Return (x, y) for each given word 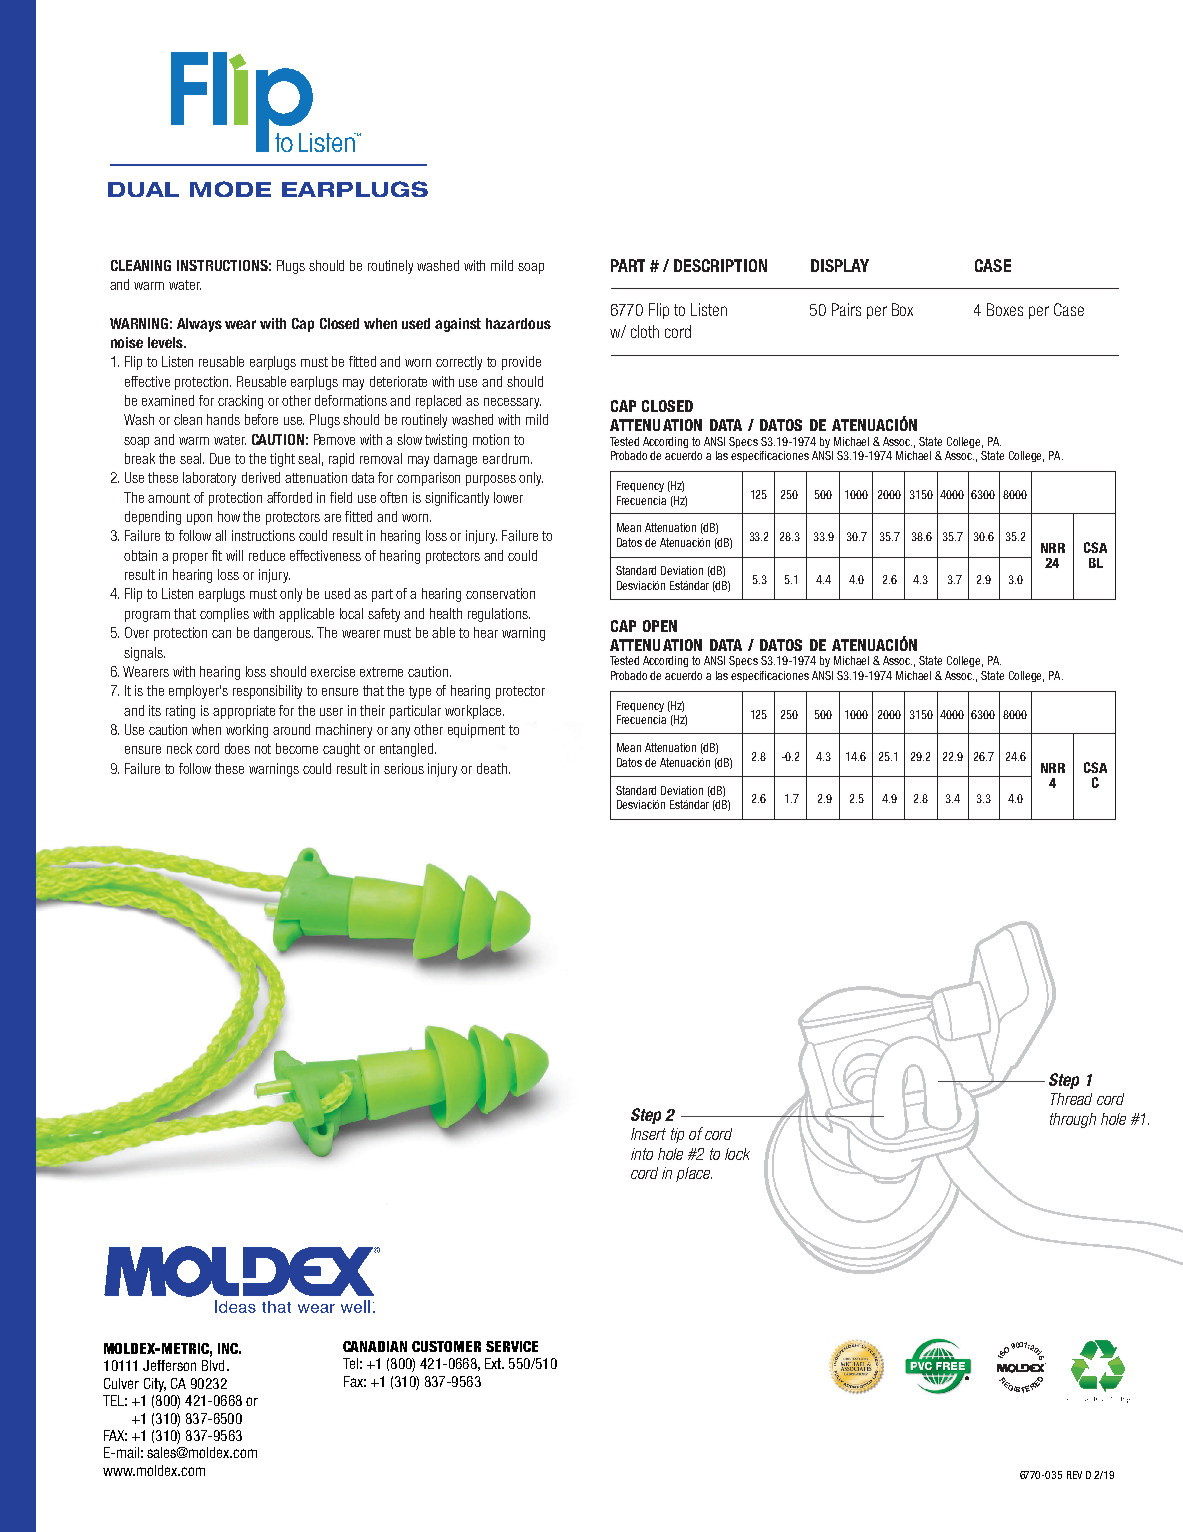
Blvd (213, 1365)
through (1073, 1120)
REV (1074, 1475)
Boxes (1005, 309)
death (493, 768)
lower (508, 497)
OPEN (660, 626)
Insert (648, 1134)
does (237, 748)
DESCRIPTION (720, 265)
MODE (230, 189)
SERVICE (512, 1346)
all (220, 535)
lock (737, 1154)
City (155, 1385)
